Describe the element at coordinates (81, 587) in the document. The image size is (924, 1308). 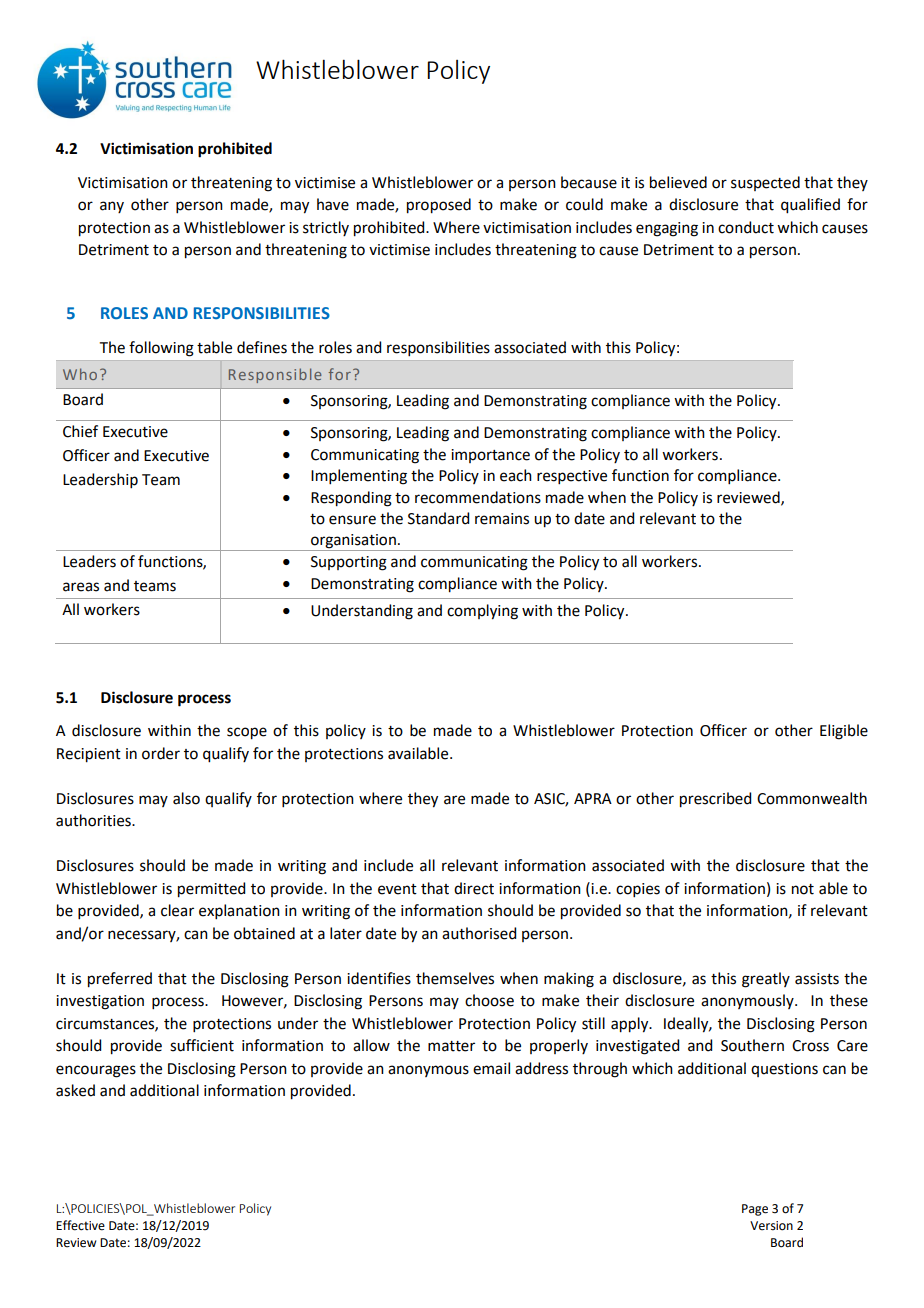
I see `areas` at that location.
